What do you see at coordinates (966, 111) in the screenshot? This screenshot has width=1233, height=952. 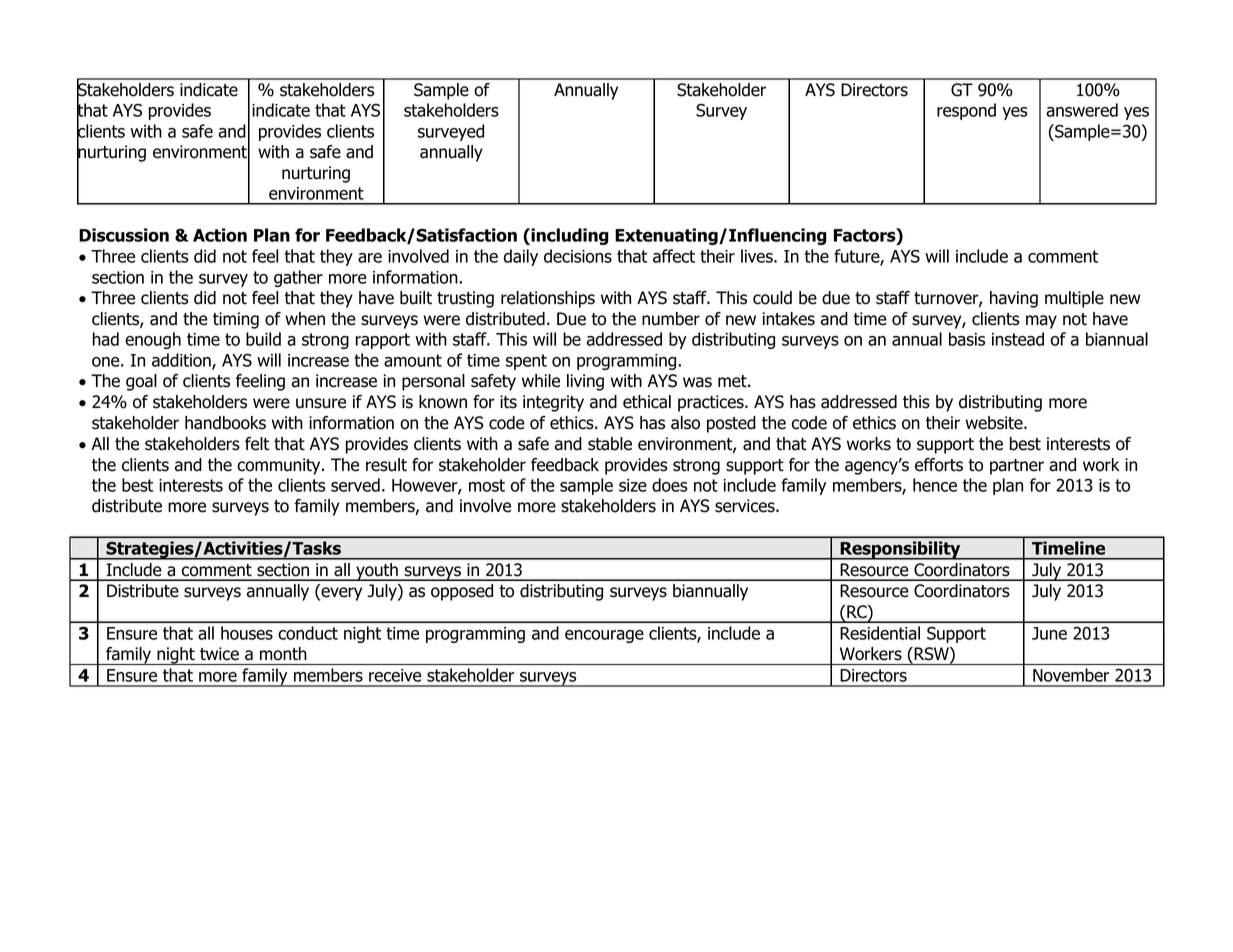 I see `respond` at bounding box center [966, 111].
